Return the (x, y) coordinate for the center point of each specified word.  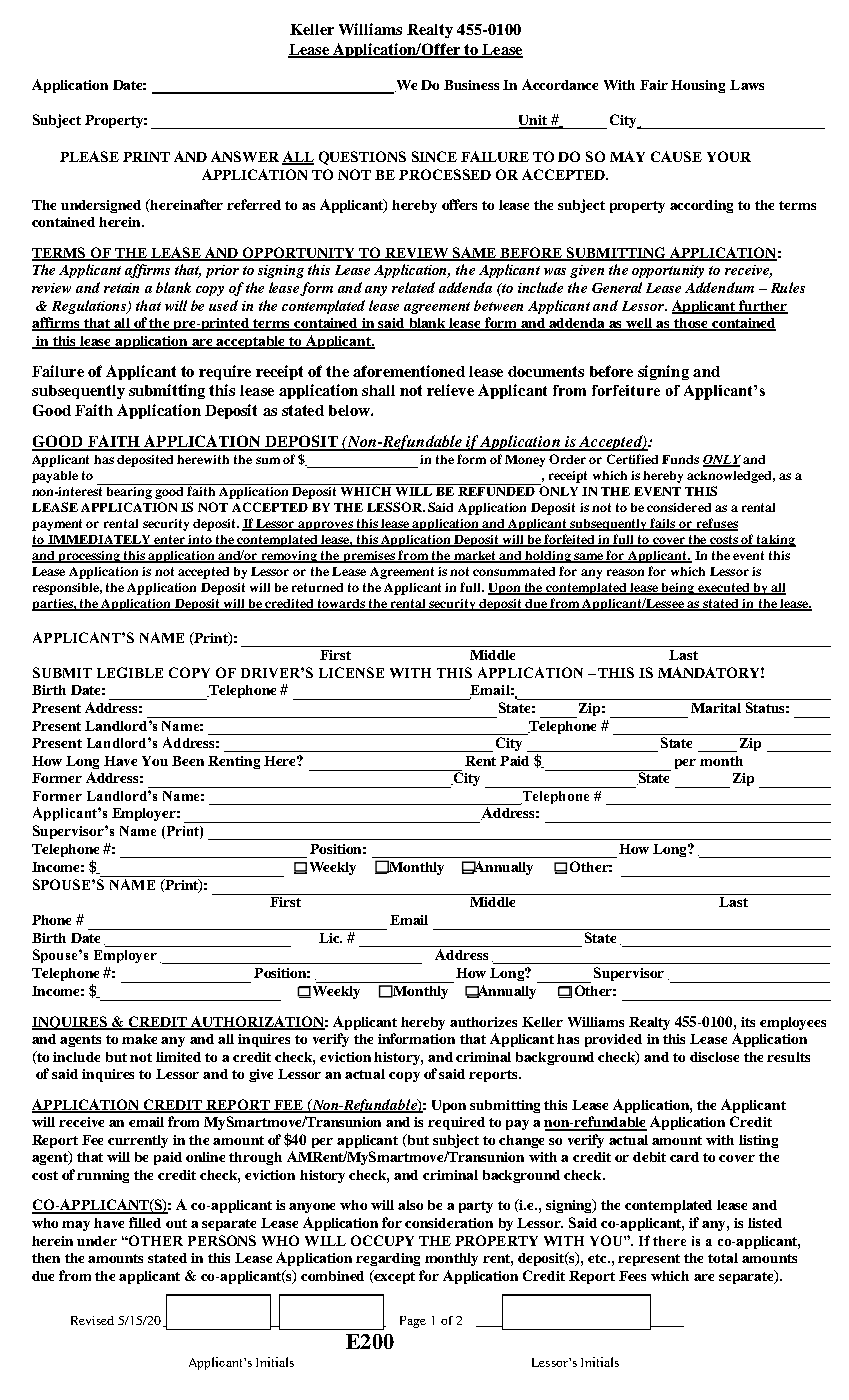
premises (369, 557)
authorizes (483, 1022)
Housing (698, 86)
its (748, 1022)
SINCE (434, 156)
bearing (130, 491)
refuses (716, 524)
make (139, 1039)
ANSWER (245, 156)
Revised (92, 1320)
